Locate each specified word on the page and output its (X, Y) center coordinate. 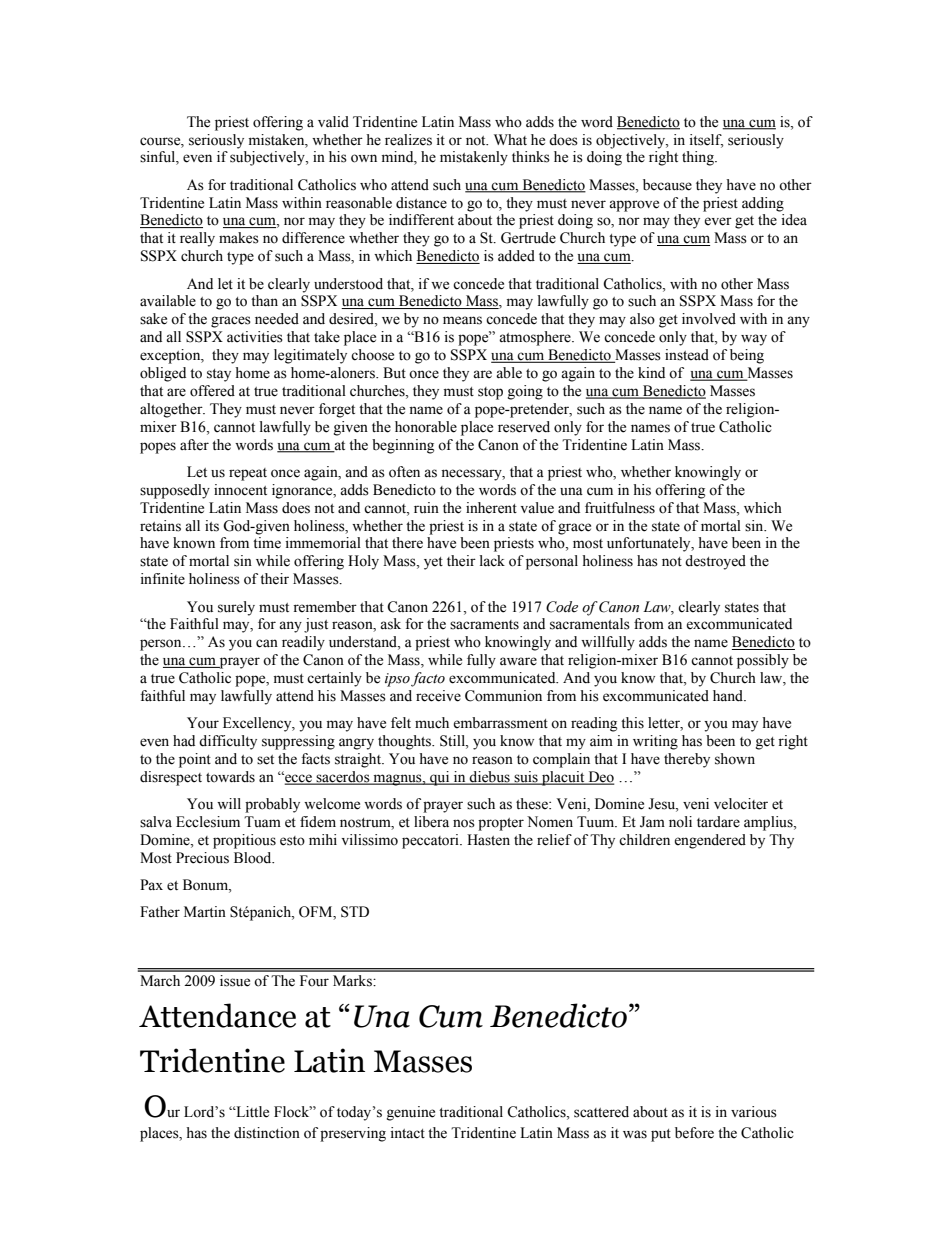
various (754, 1112)
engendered (710, 841)
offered (212, 391)
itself (706, 140)
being (747, 356)
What (510, 139)
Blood (254, 858)
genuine (411, 1113)
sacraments (484, 625)
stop (490, 393)
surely (236, 608)
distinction (267, 1133)
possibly (763, 661)
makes (239, 238)
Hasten (488, 840)
